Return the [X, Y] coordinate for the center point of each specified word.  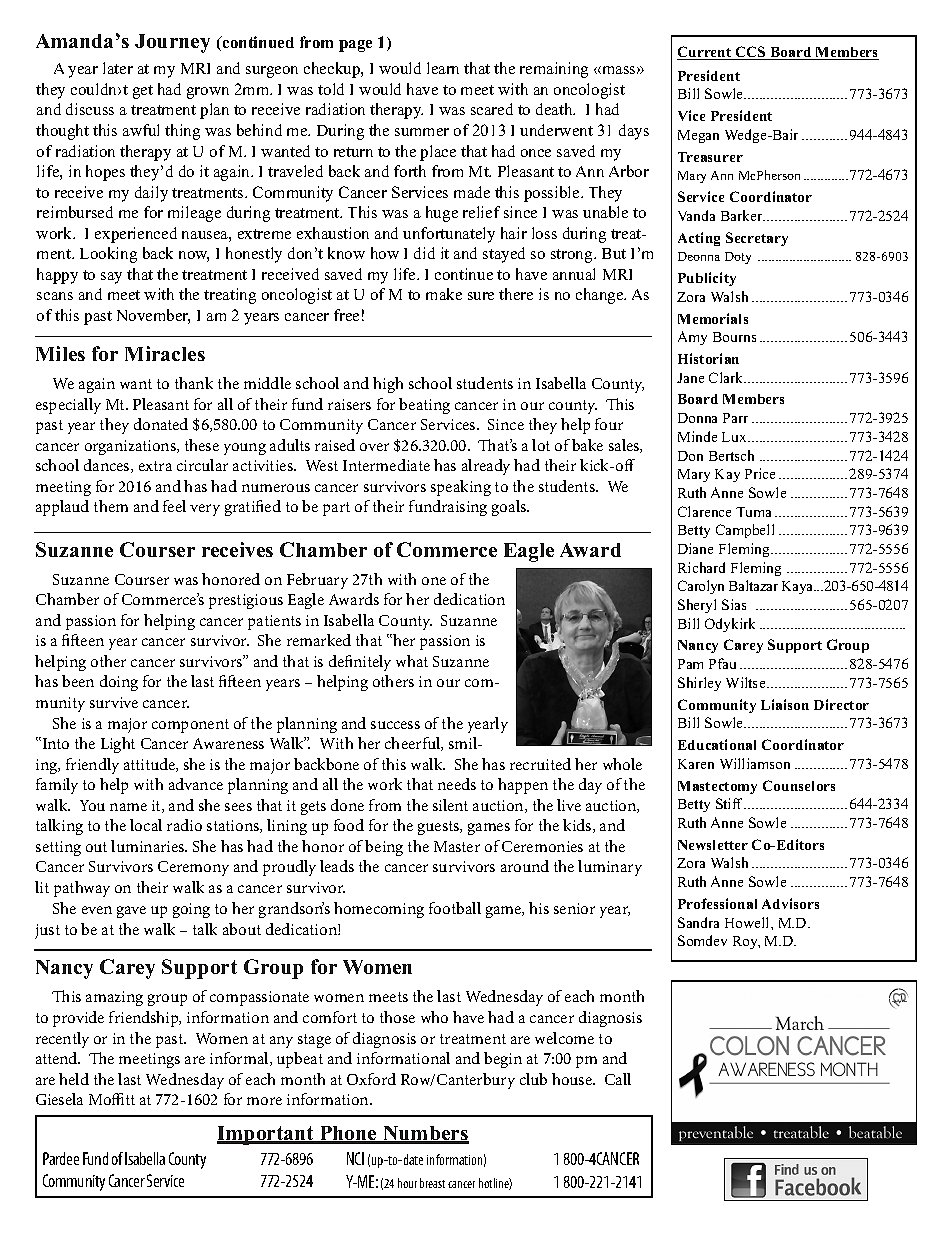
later [118, 68]
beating [424, 406]
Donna [697, 418]
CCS [751, 53]
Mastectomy [717, 787]
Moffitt [112, 1099]
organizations [131, 447]
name [128, 807]
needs [457, 784]
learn [443, 68]
